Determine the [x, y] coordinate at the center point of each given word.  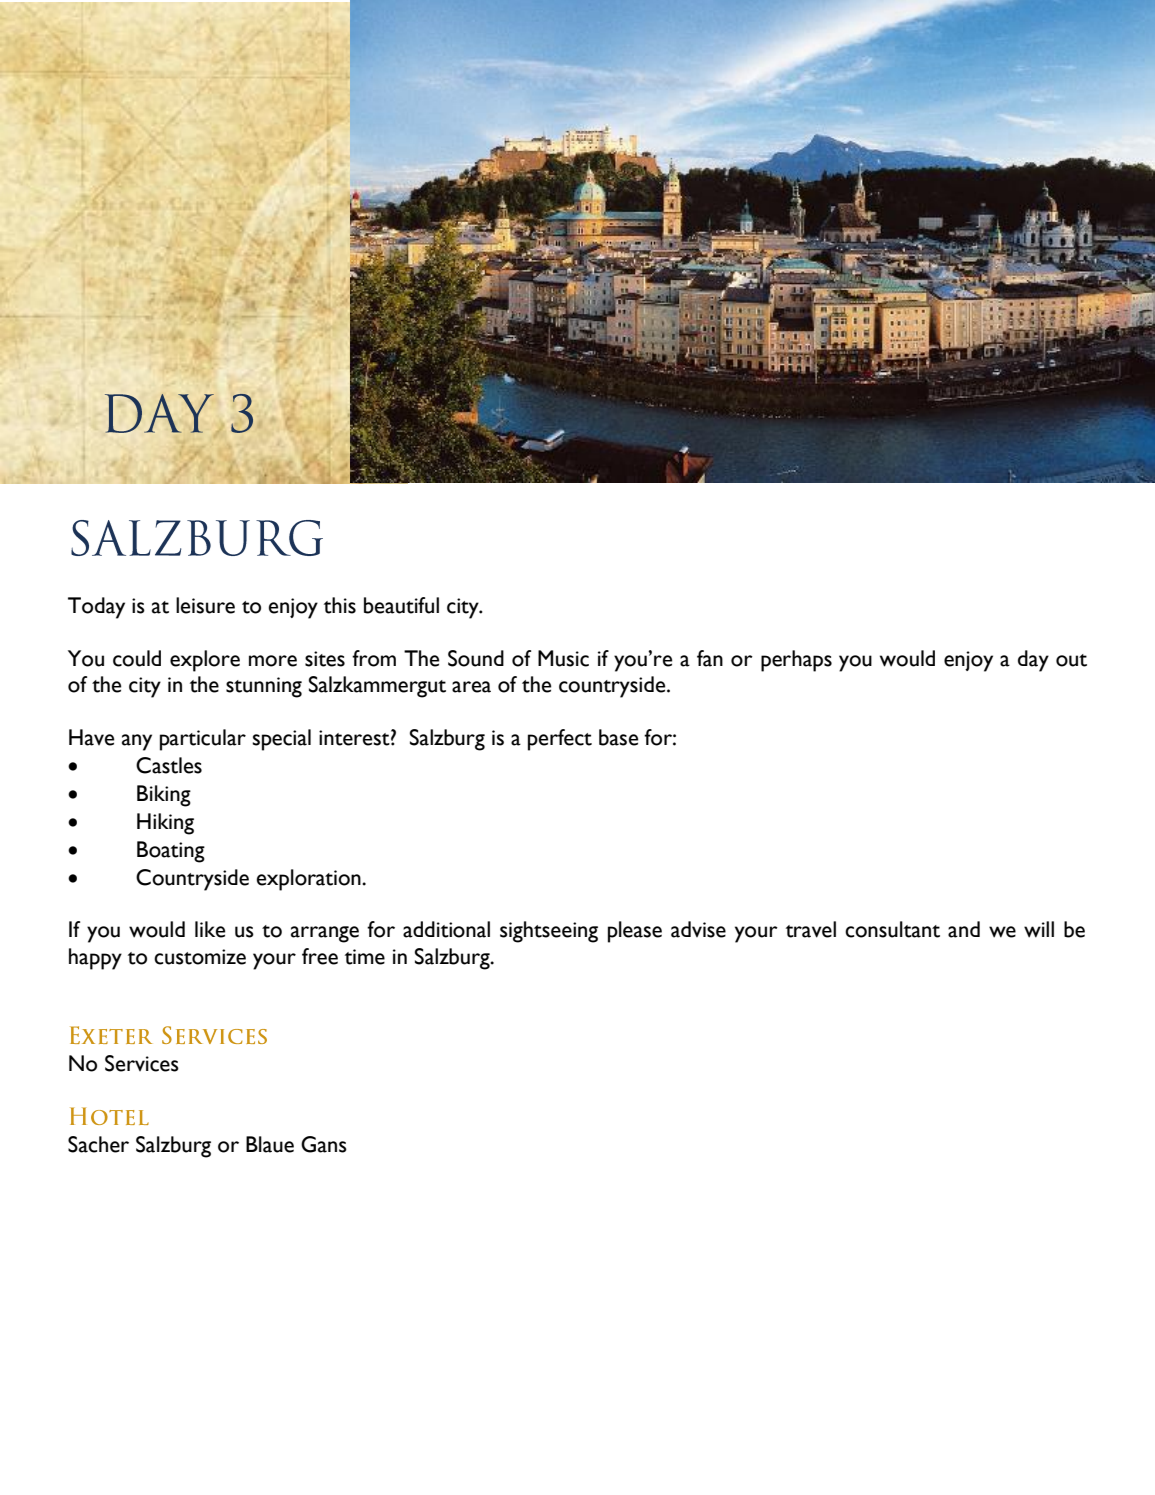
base [618, 737]
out [1071, 660]
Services [142, 1063]
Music [563, 658]
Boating [171, 852]
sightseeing [549, 932]
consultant [892, 929]
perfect [560, 740]
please [635, 932]
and [964, 929]
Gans [324, 1144]
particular [203, 740]
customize [200, 957]
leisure [205, 605]
